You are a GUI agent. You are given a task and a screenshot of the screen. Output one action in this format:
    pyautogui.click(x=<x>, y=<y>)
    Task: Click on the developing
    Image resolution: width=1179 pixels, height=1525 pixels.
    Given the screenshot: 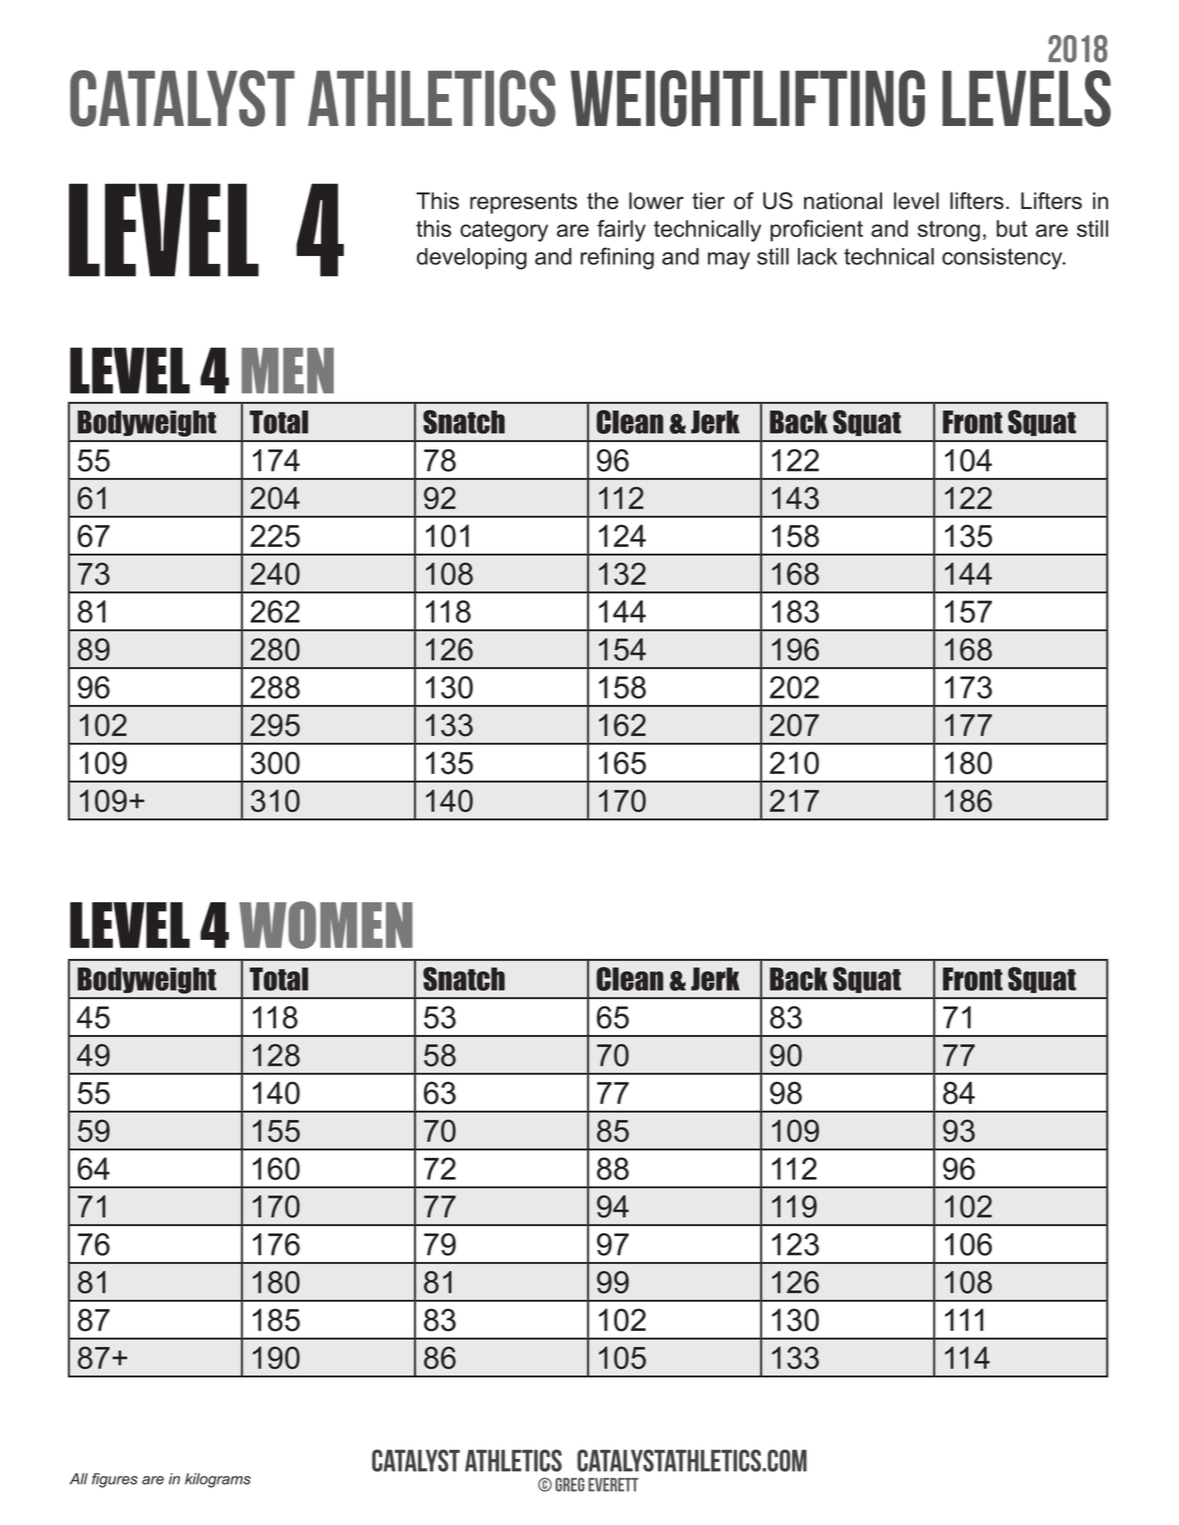 What is the action you would take?
    pyautogui.click(x=472, y=259)
